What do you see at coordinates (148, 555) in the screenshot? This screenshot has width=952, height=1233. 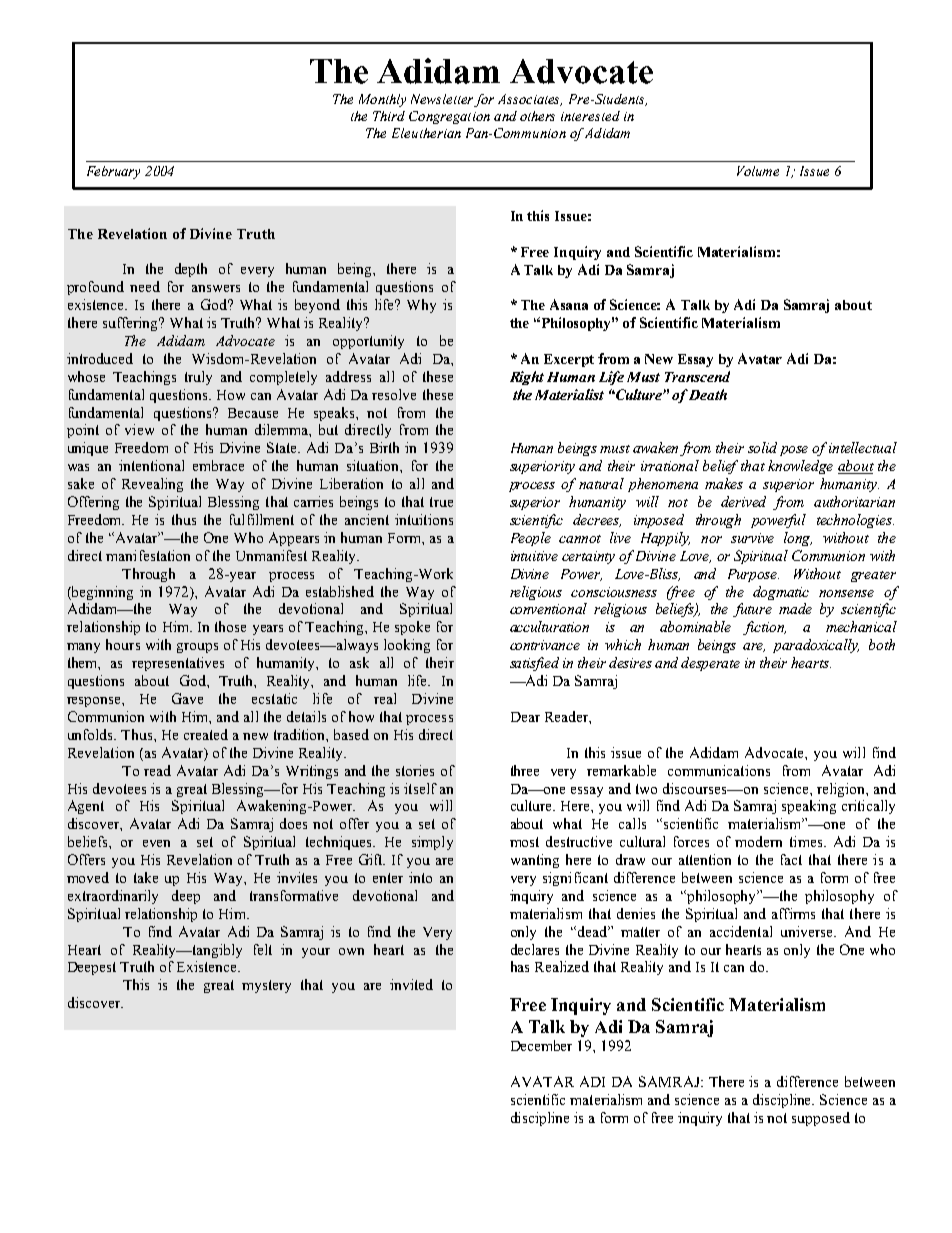 I see `manifestation` at bounding box center [148, 555].
